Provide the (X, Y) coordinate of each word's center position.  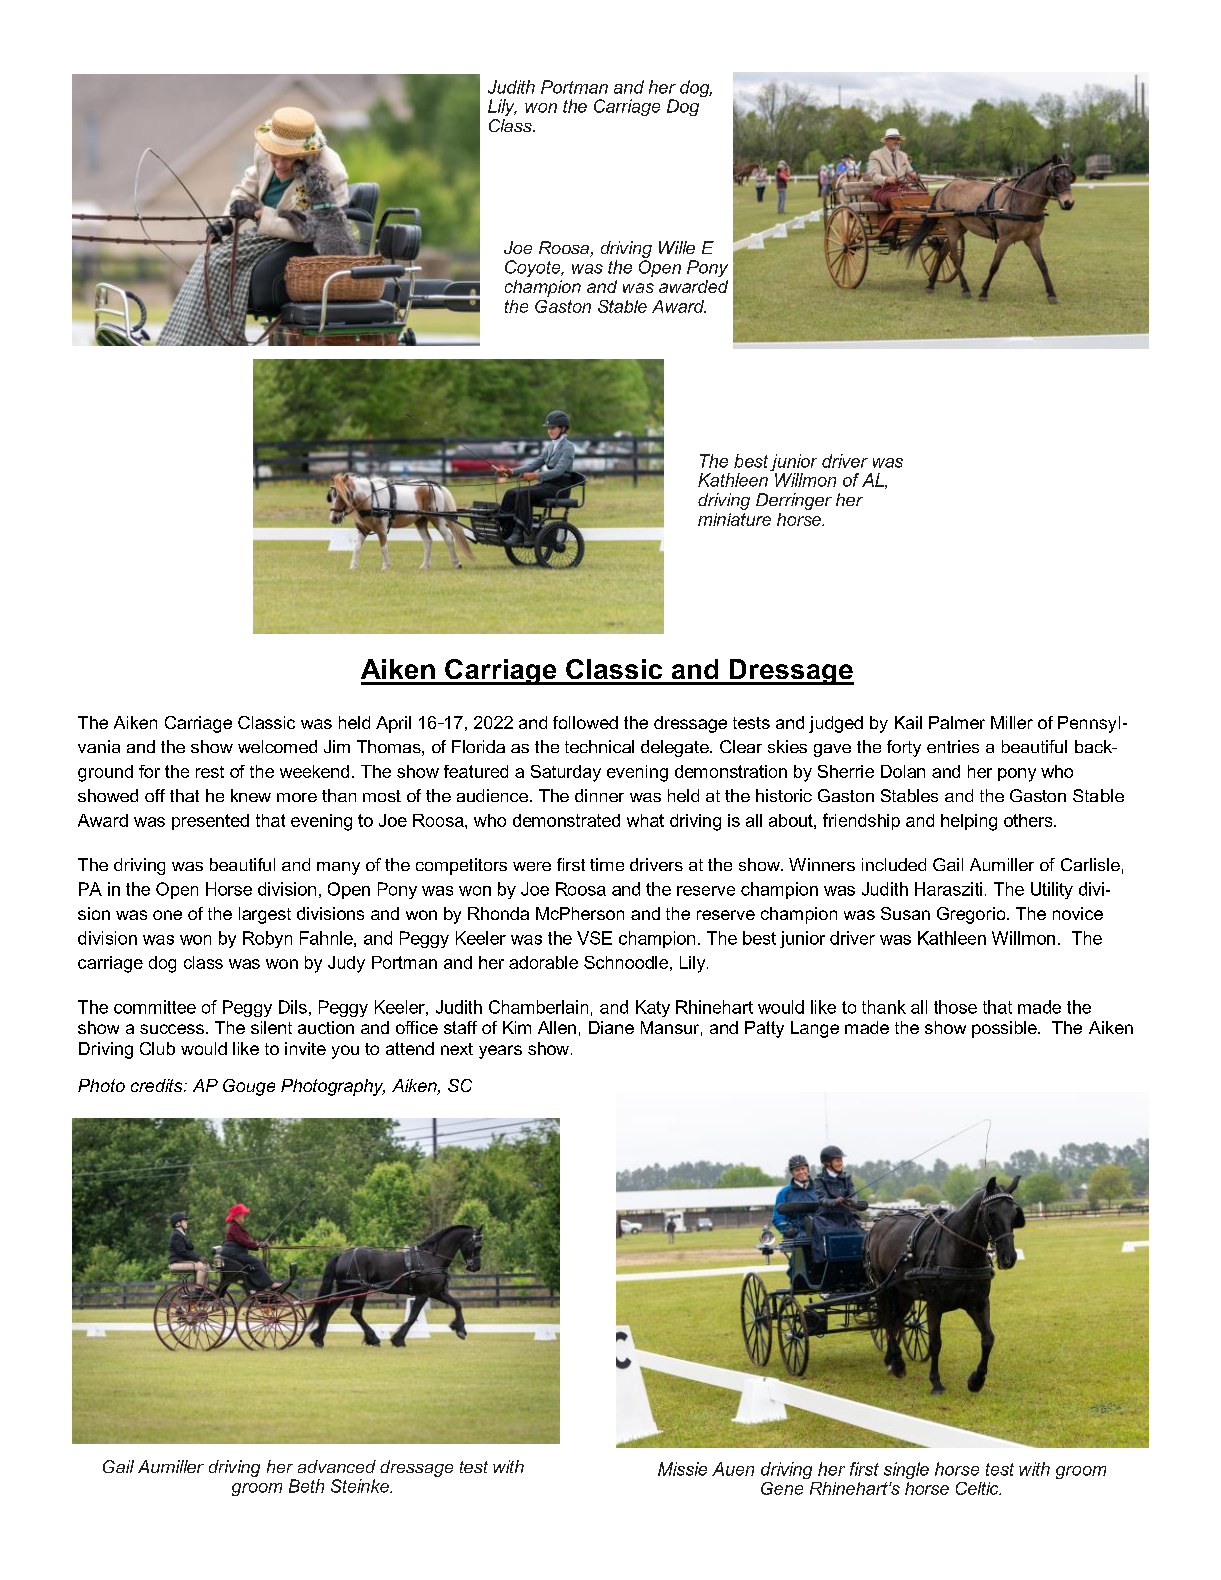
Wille (677, 247)
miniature (734, 519)
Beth (306, 1486)
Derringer (794, 501)
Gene (782, 1488)
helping (969, 822)
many (338, 868)
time (607, 864)
